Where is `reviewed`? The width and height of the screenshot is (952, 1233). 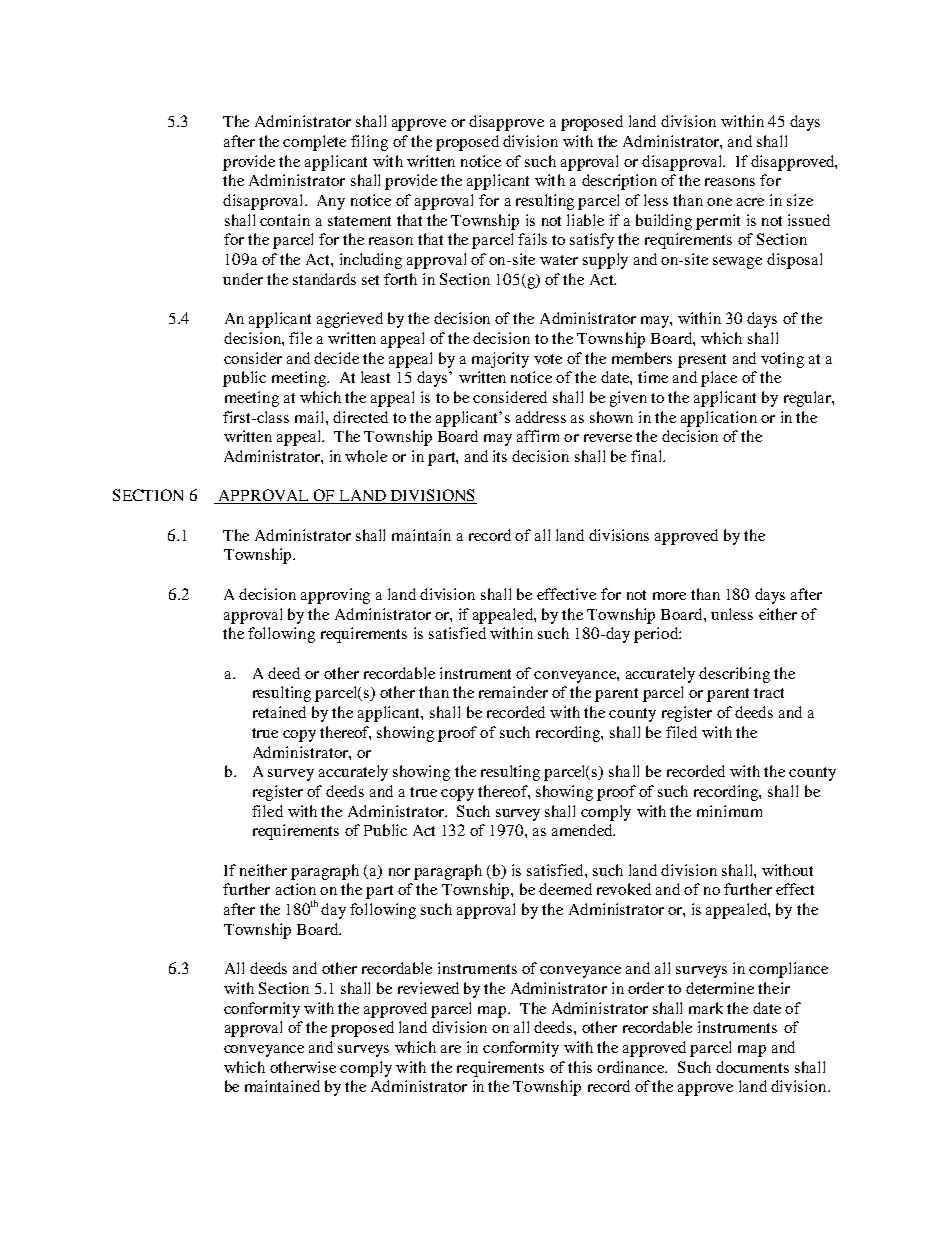 reviewed is located at coordinates (428, 988).
